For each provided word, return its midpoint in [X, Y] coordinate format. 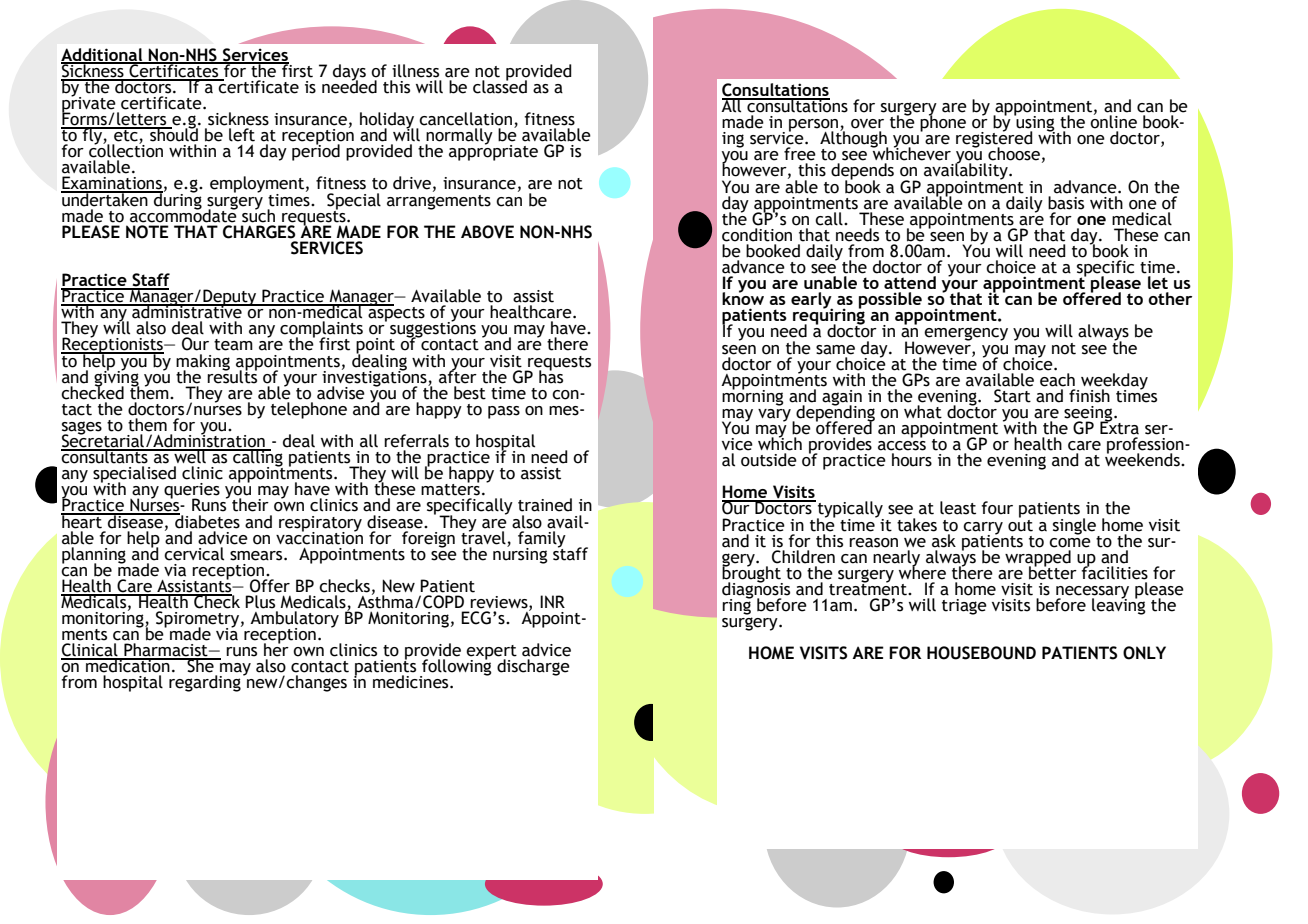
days [349, 73]
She [200, 665]
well [190, 456]
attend [910, 282]
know [743, 297]
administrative [187, 311]
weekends [1143, 459]
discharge [533, 667]
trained [545, 505]
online [1113, 121]
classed [500, 86]
